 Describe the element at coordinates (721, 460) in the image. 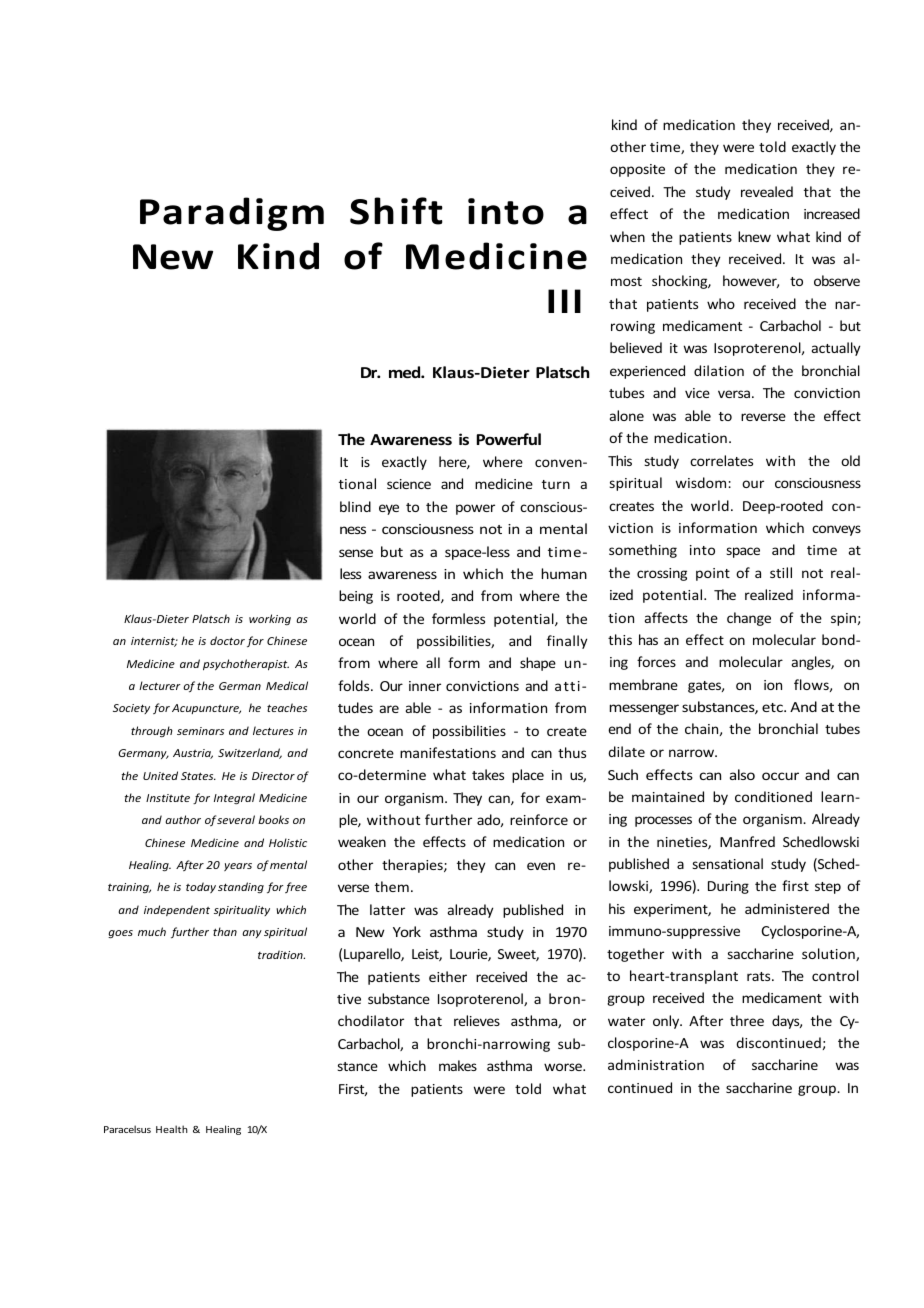

I see `correlates` at that location.
